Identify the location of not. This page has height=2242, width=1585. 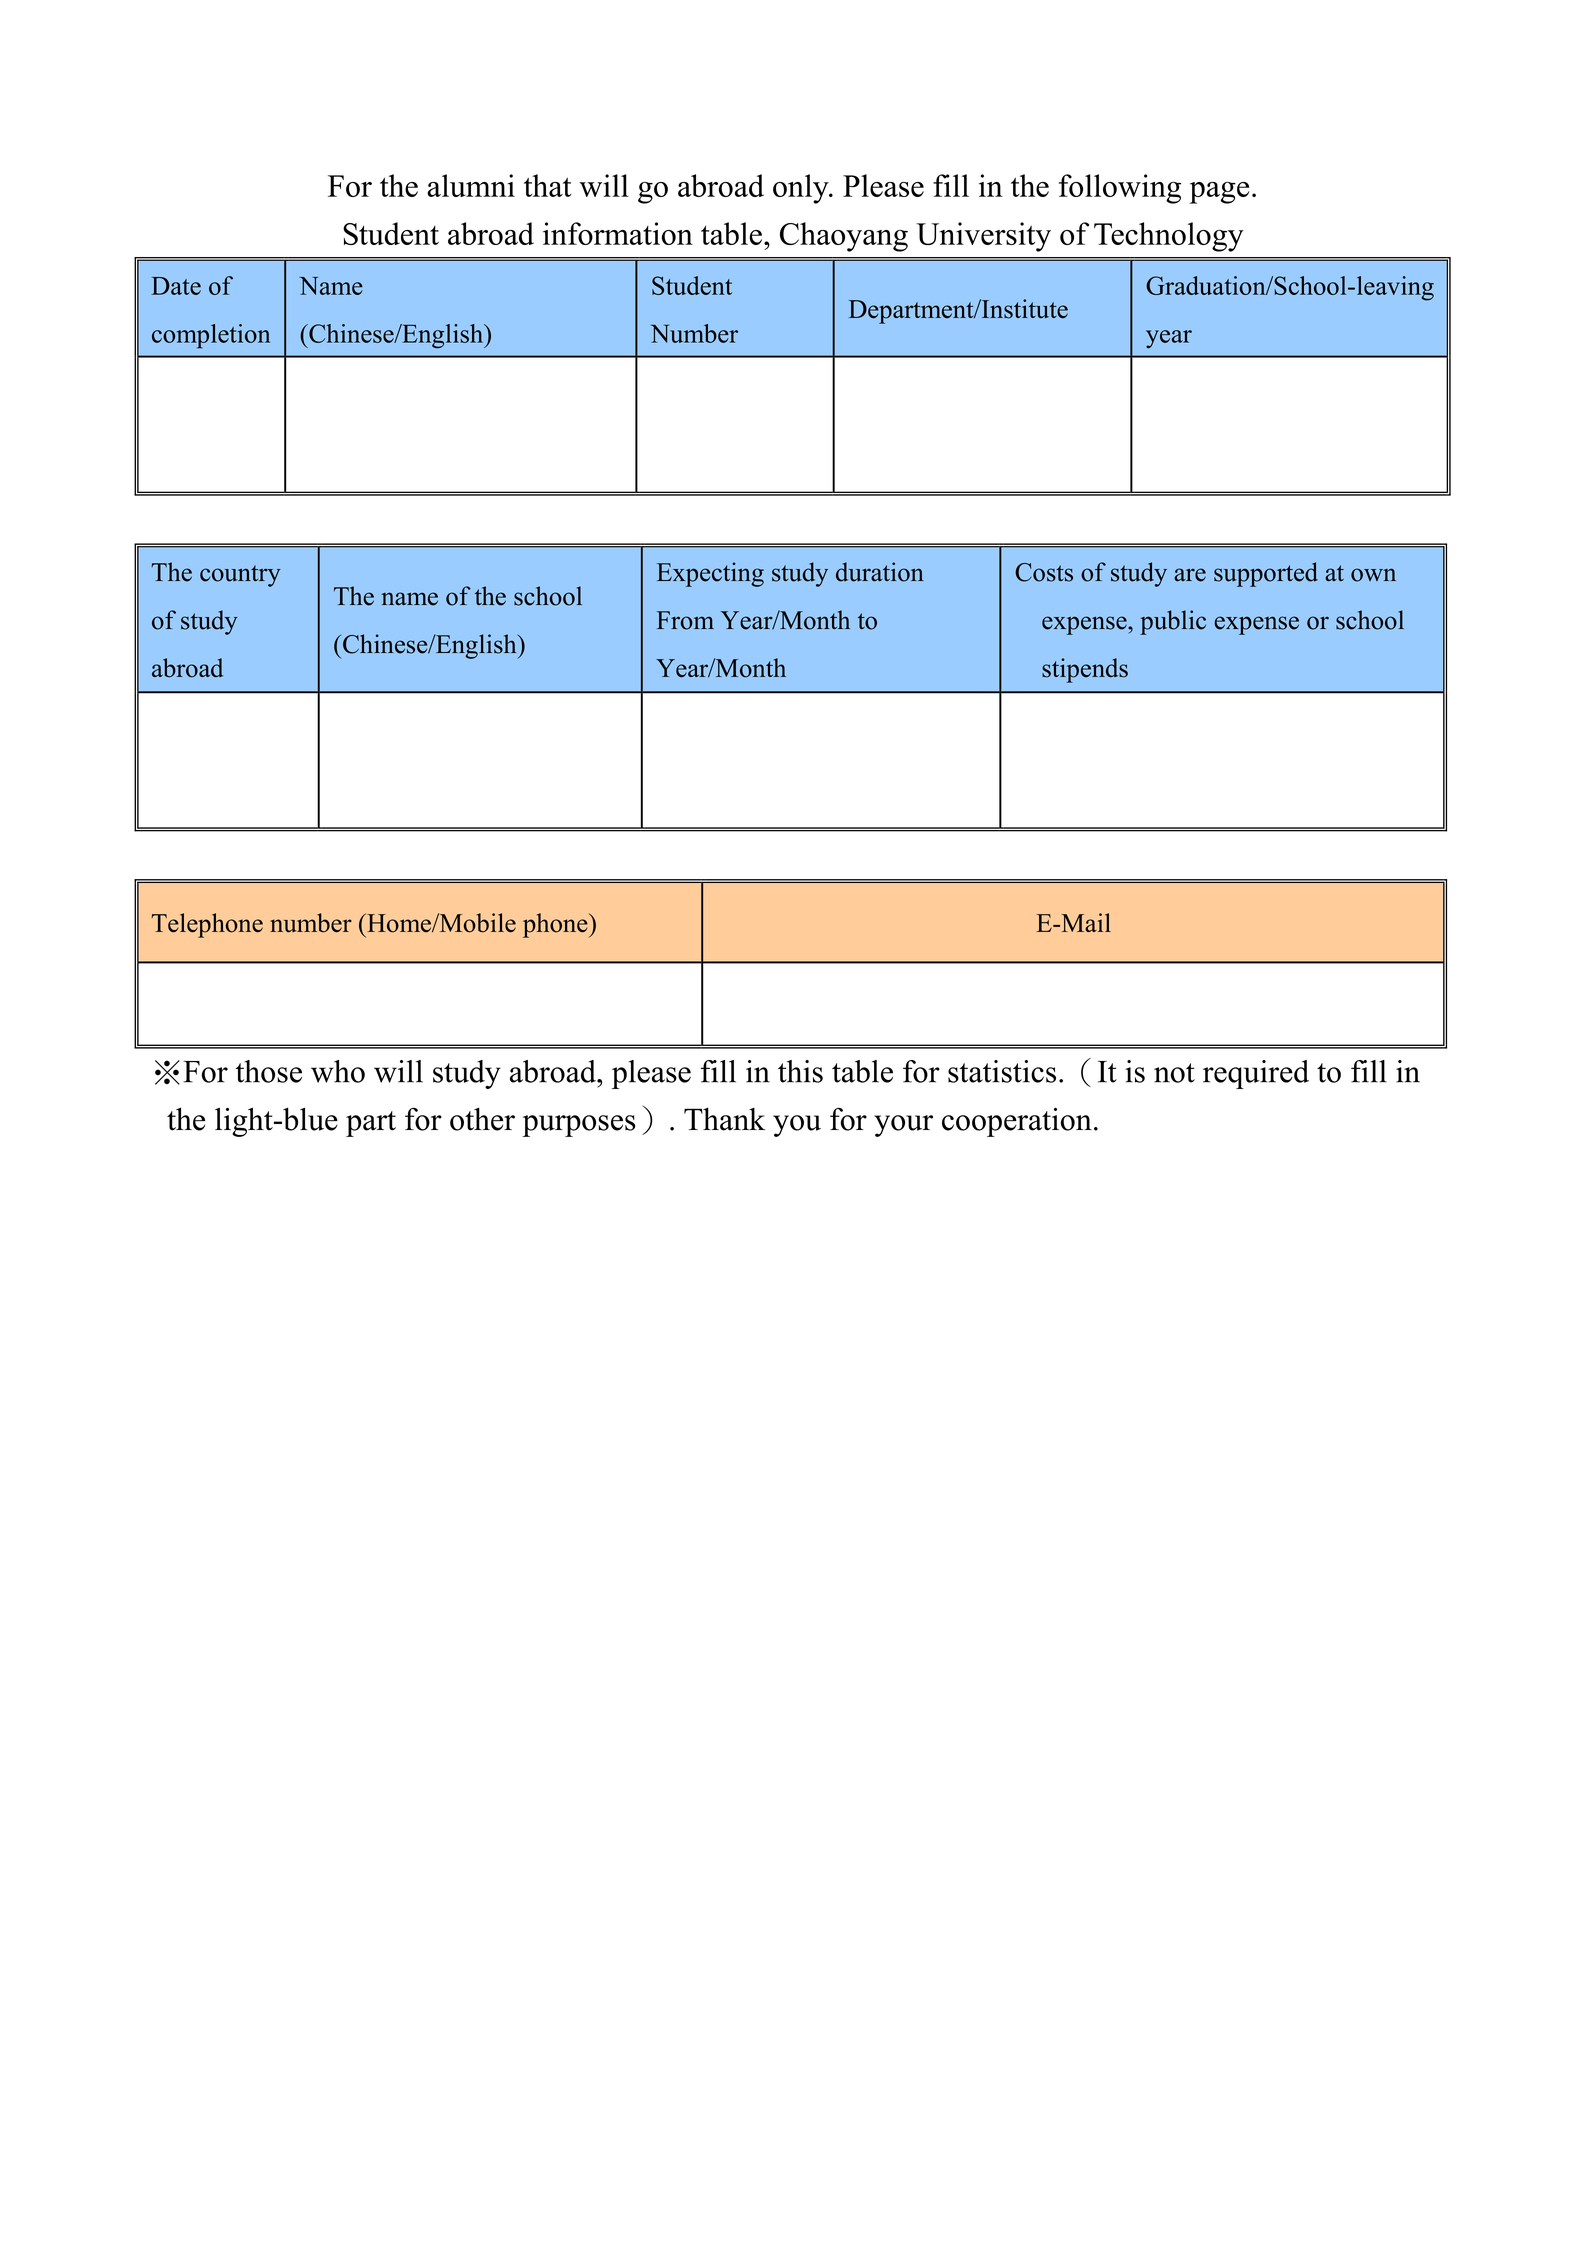
(1174, 1073).
